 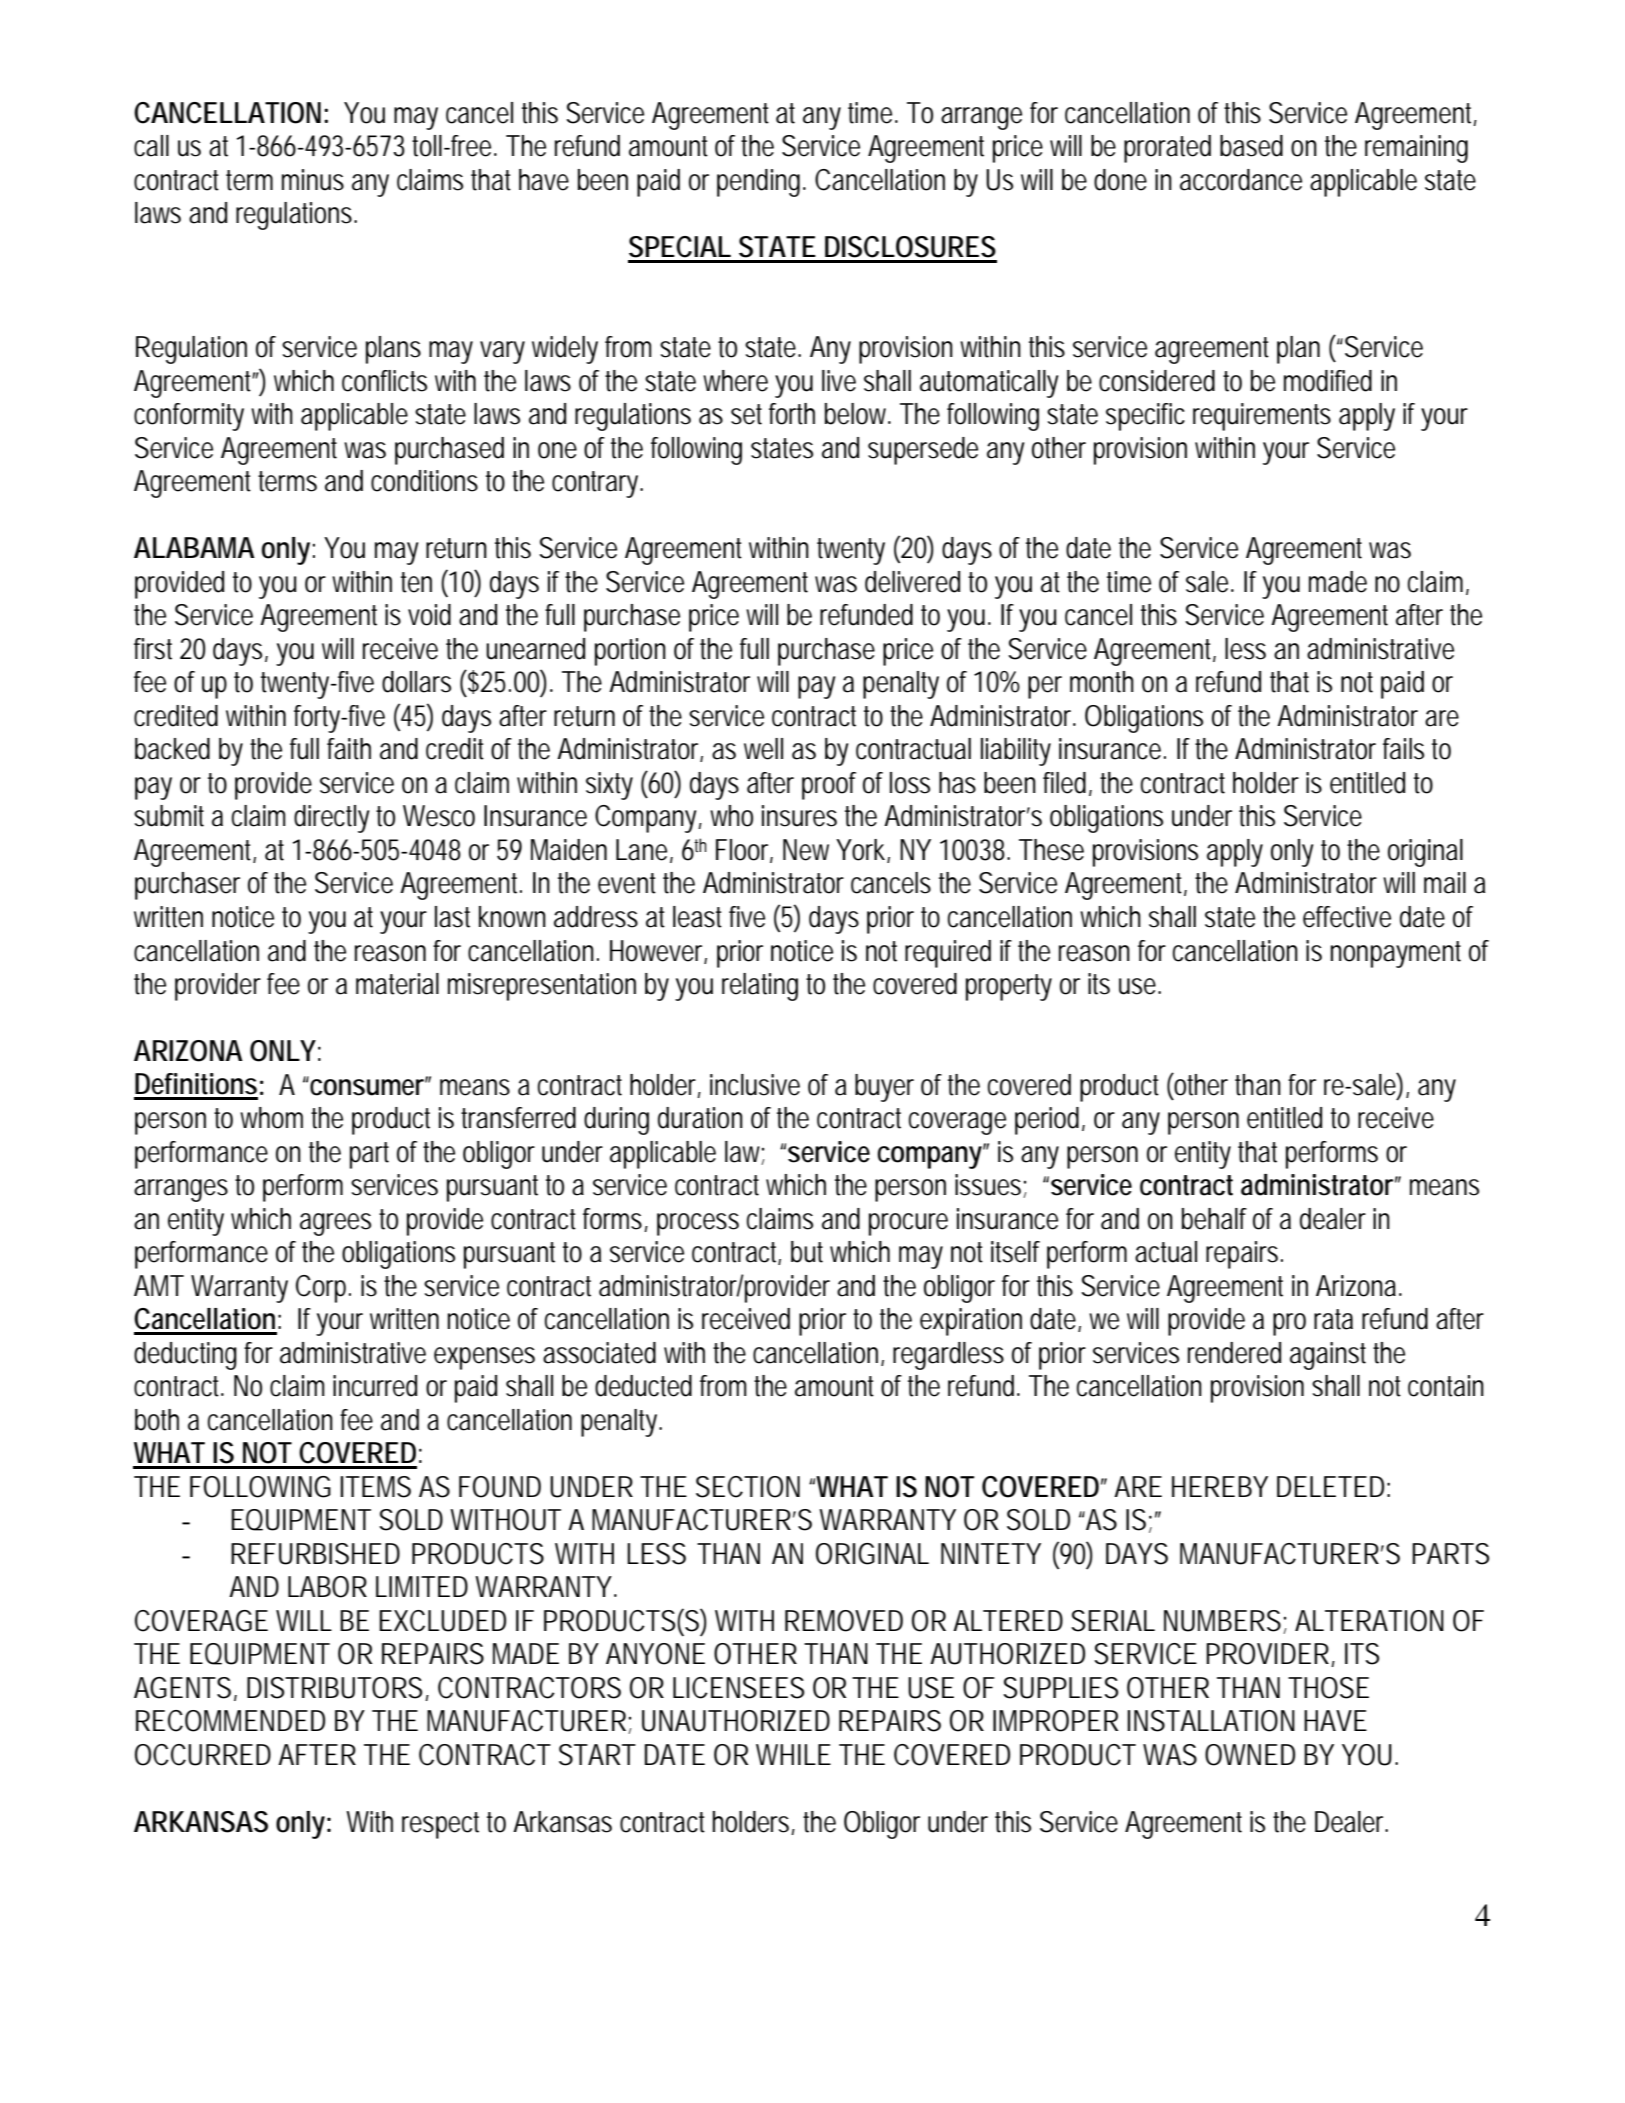 I want to click on pending, so click(x=758, y=183).
